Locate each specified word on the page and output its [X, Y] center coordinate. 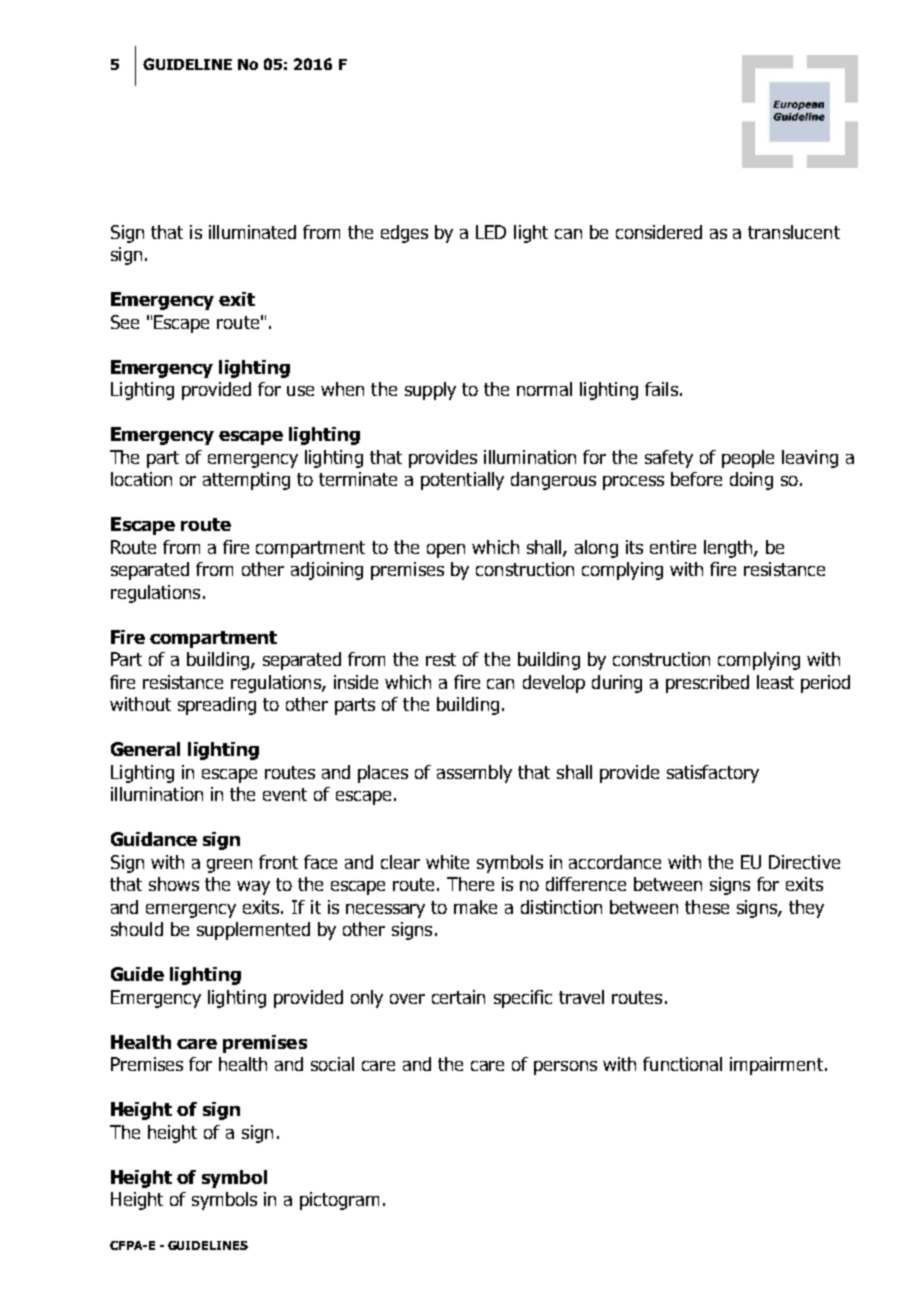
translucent [794, 232]
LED [491, 232]
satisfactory [713, 774]
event [285, 794]
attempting [246, 481]
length [729, 549]
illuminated [252, 232]
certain [458, 997]
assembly [474, 774]
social [332, 1064]
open [446, 551]
